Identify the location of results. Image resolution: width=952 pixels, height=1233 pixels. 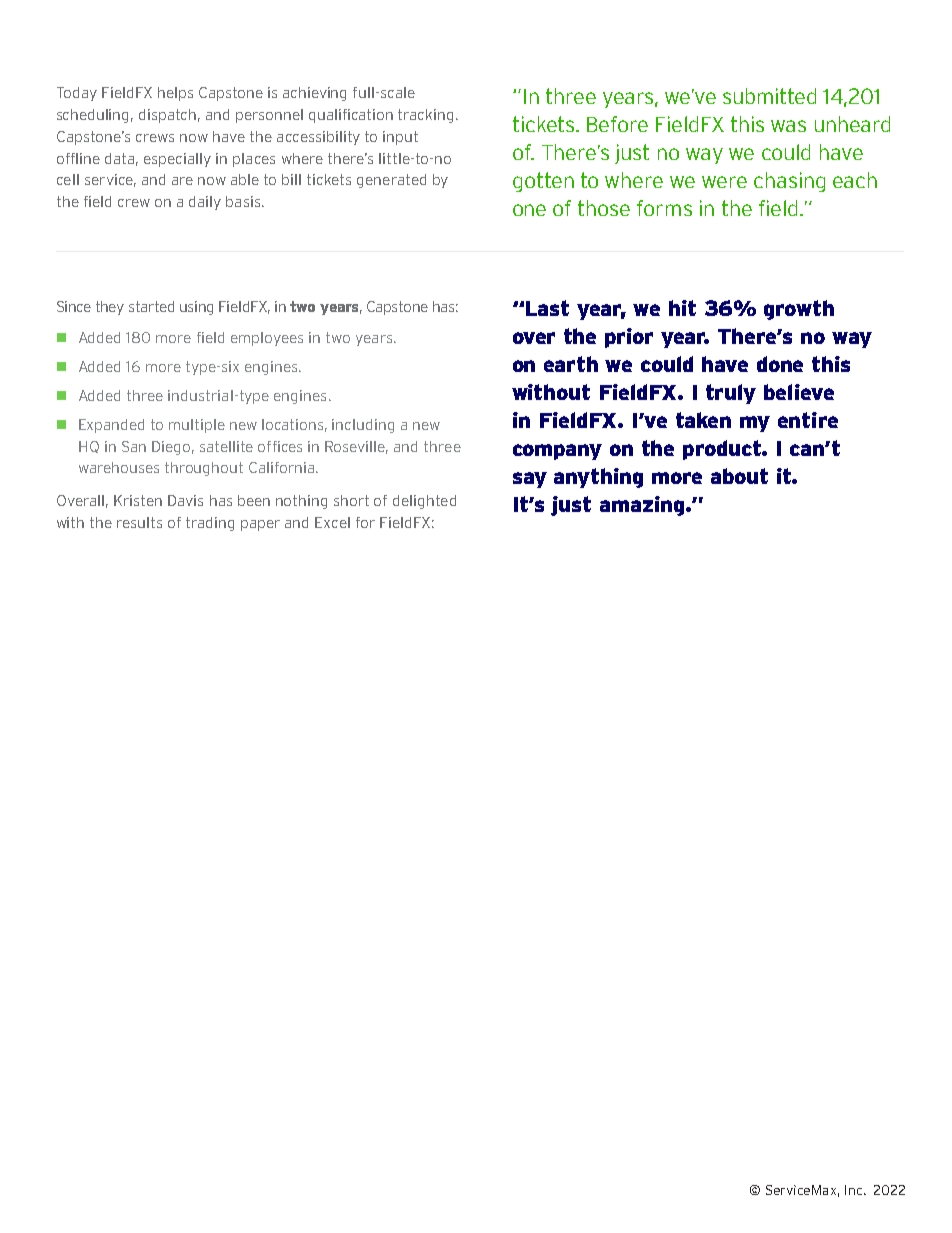
(139, 522).
